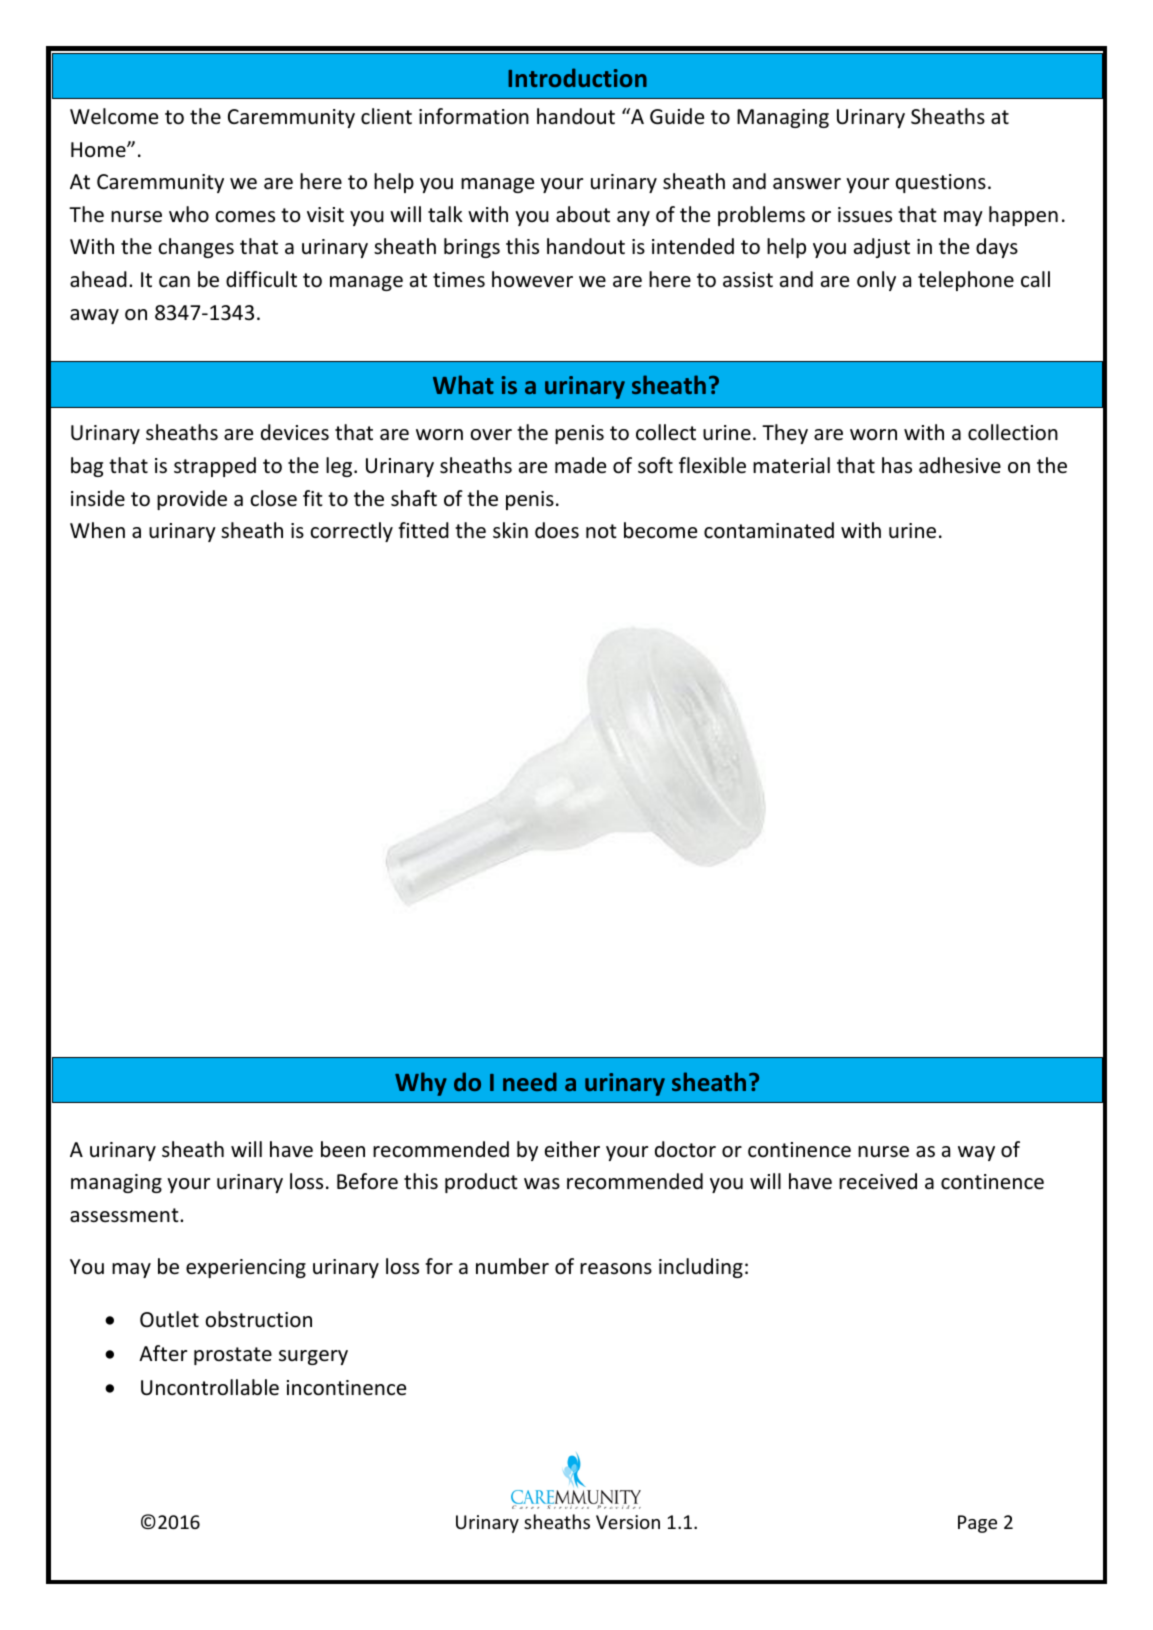 The image size is (1153, 1630). Describe the element at coordinates (941, 183) in the screenshot. I see `questions` at that location.
